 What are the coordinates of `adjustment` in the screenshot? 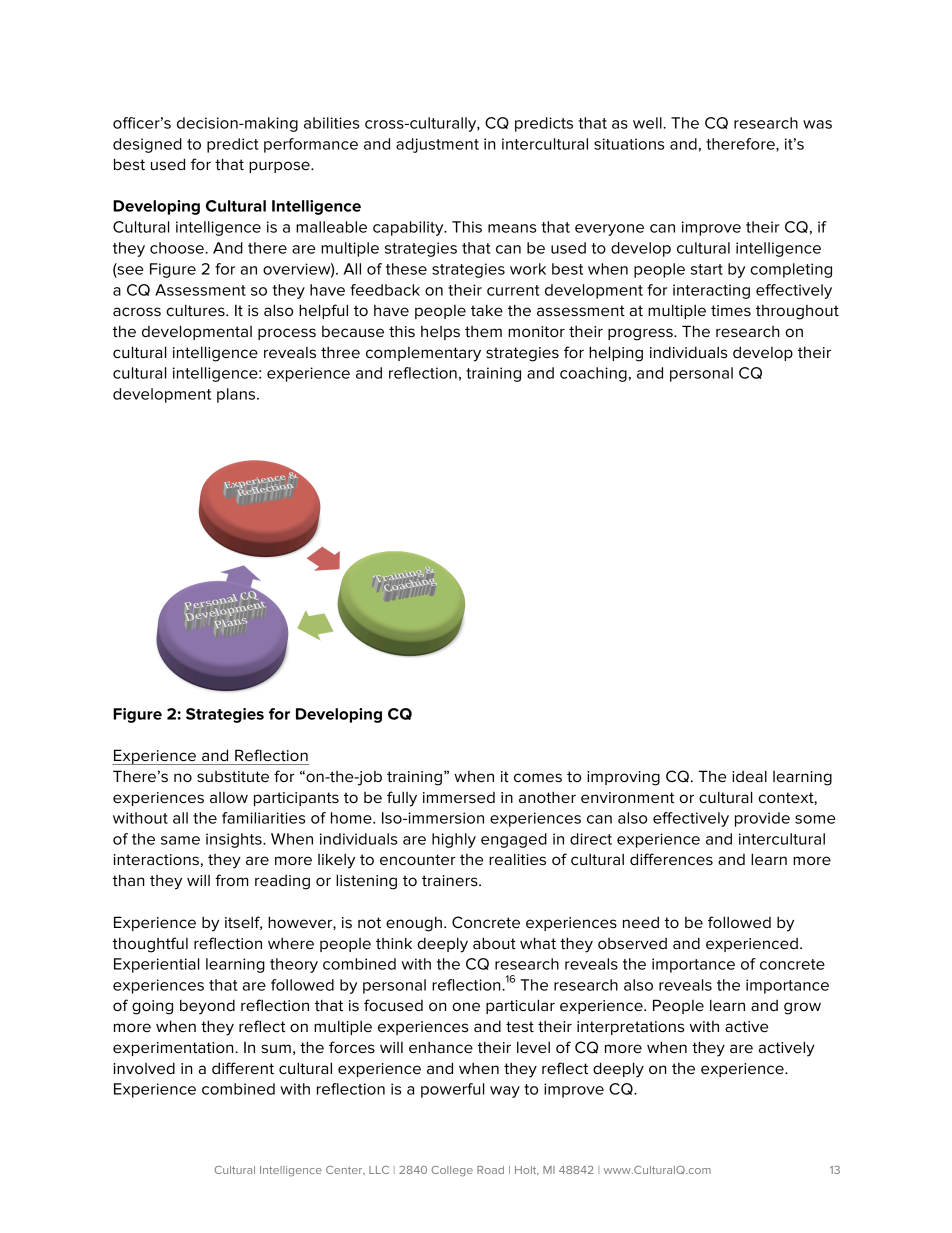 It's located at (437, 145).
